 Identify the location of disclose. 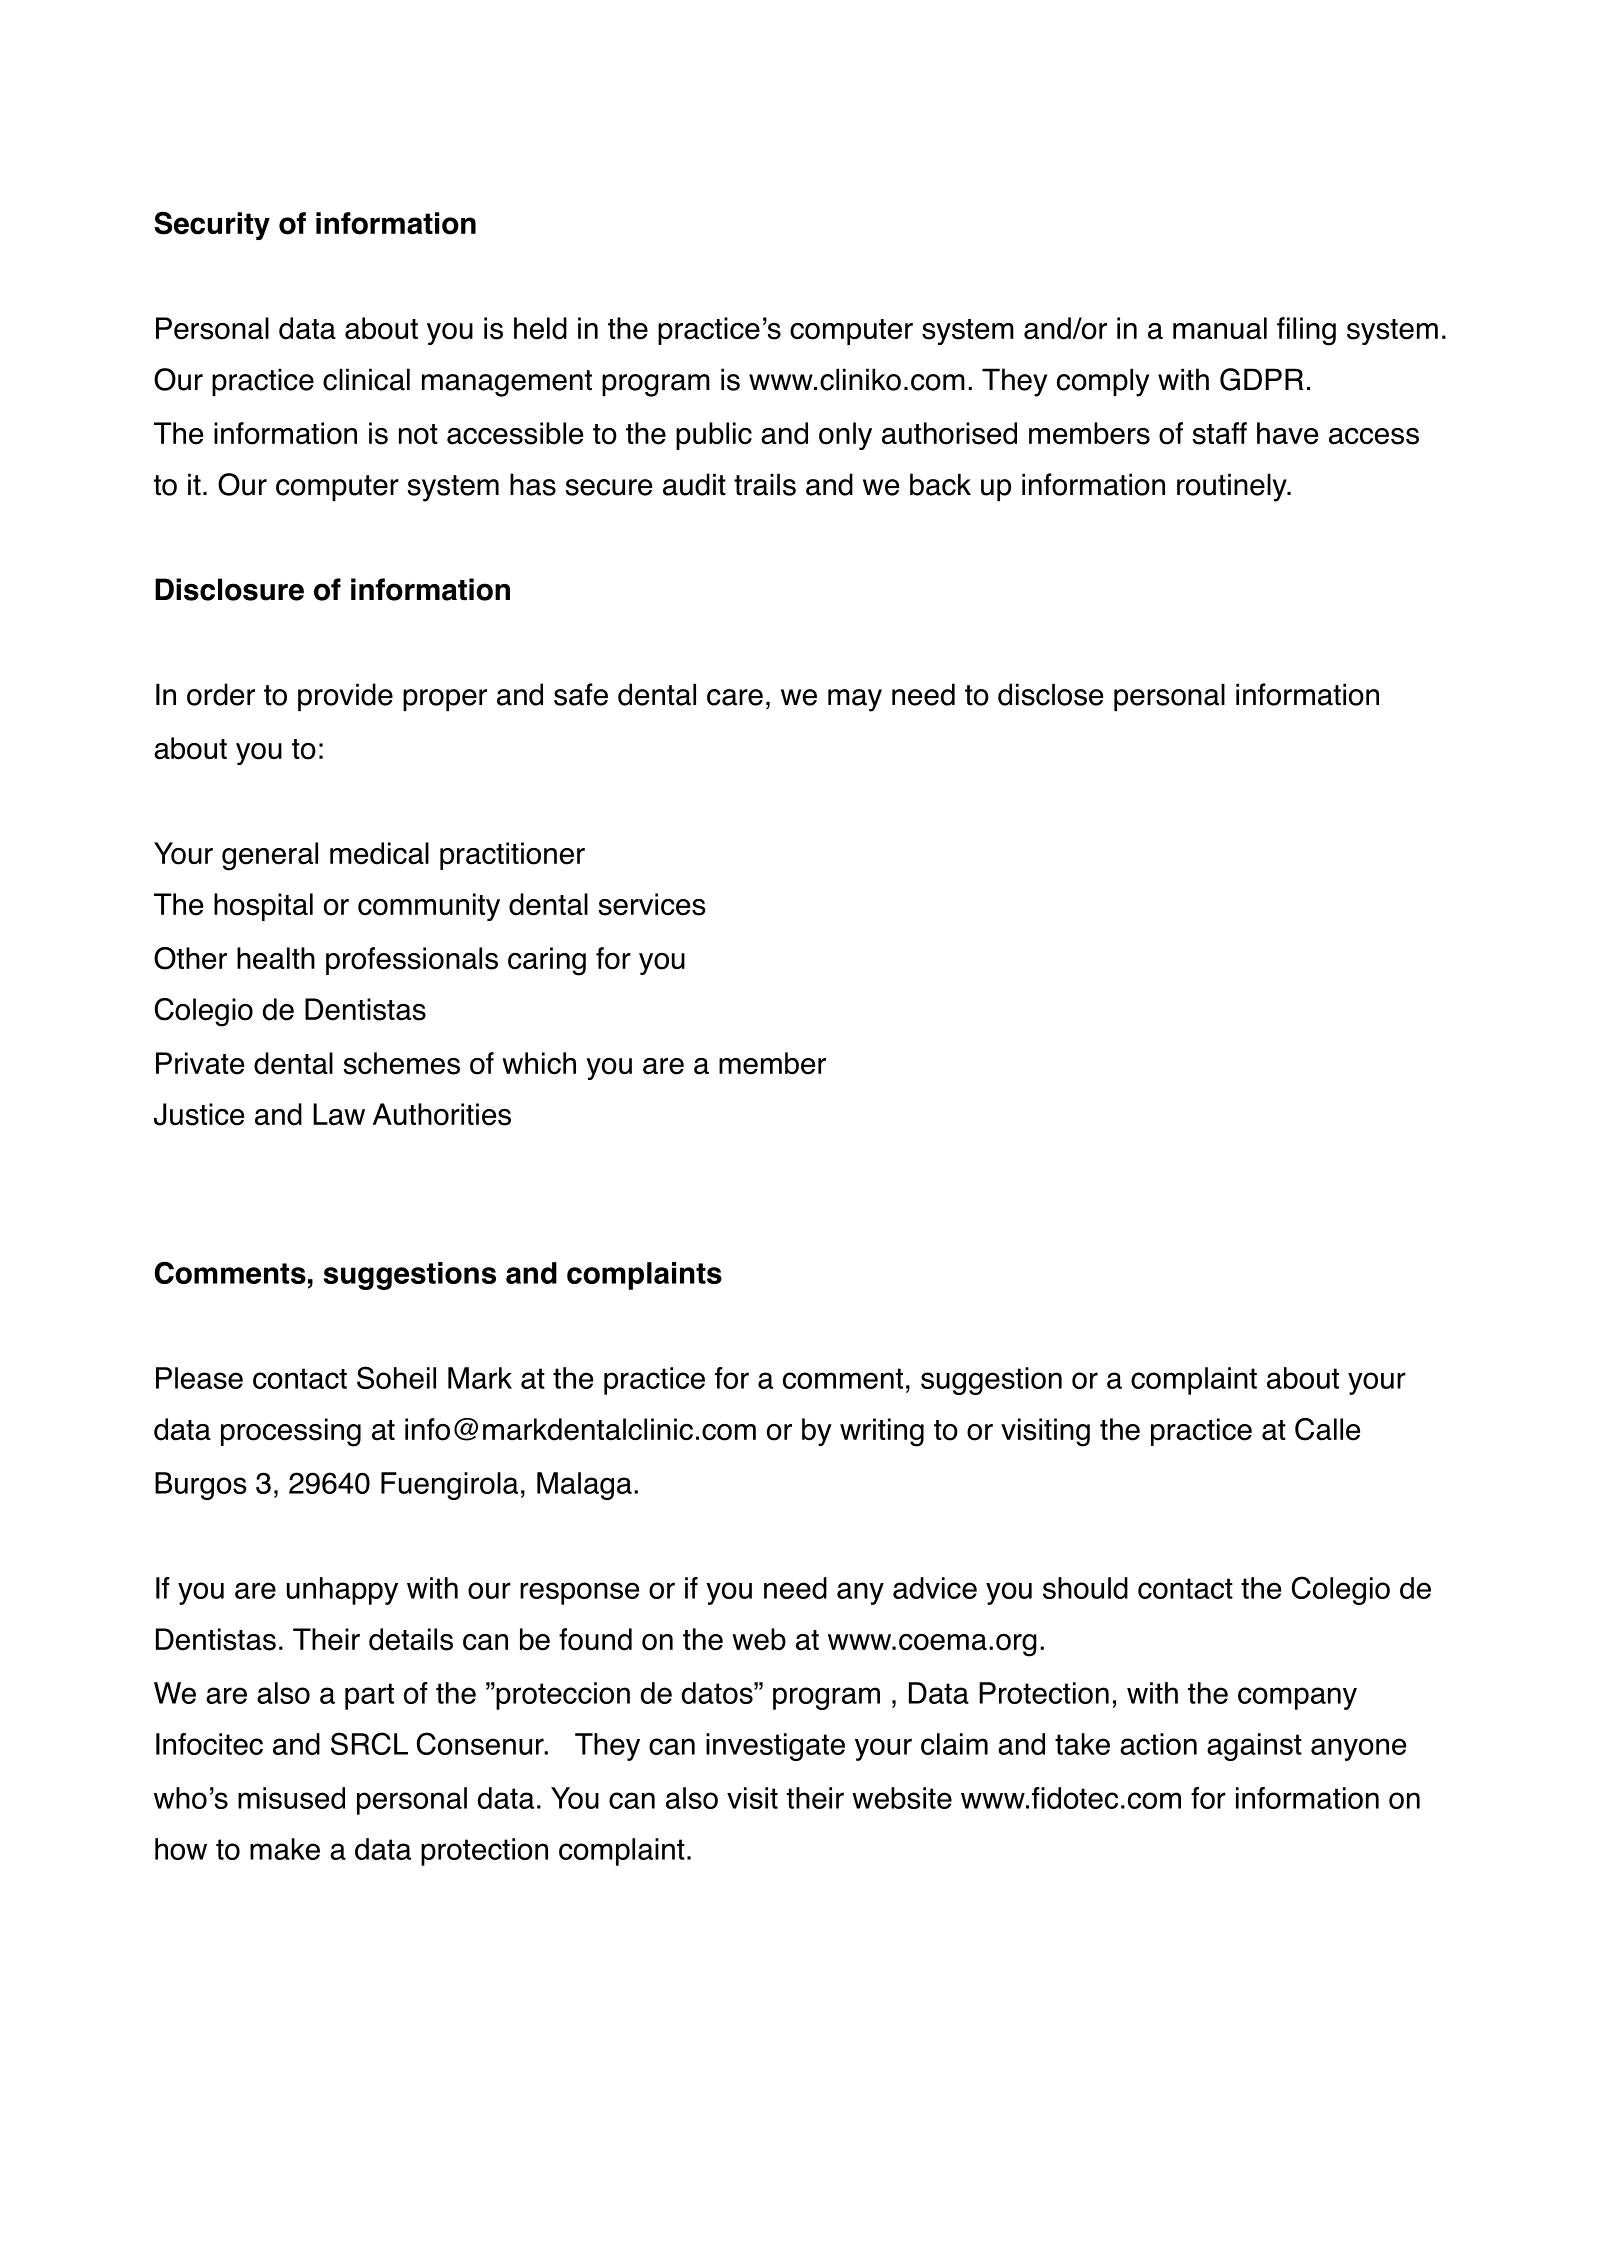
(1050, 694).
